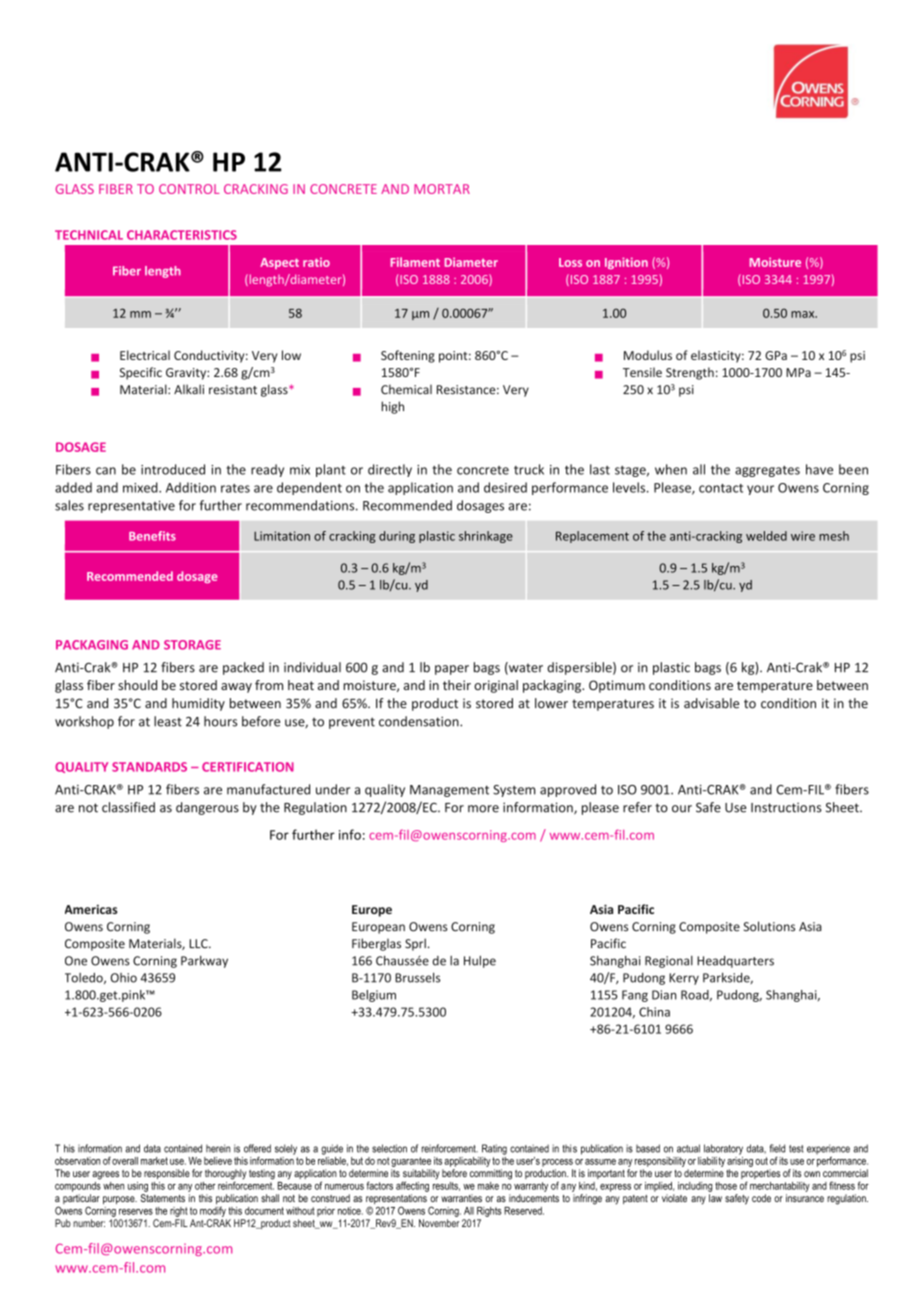 Image resolution: width=924 pixels, height=1308 pixels. Describe the element at coordinates (168, 721) in the image. I see `least` at that location.
